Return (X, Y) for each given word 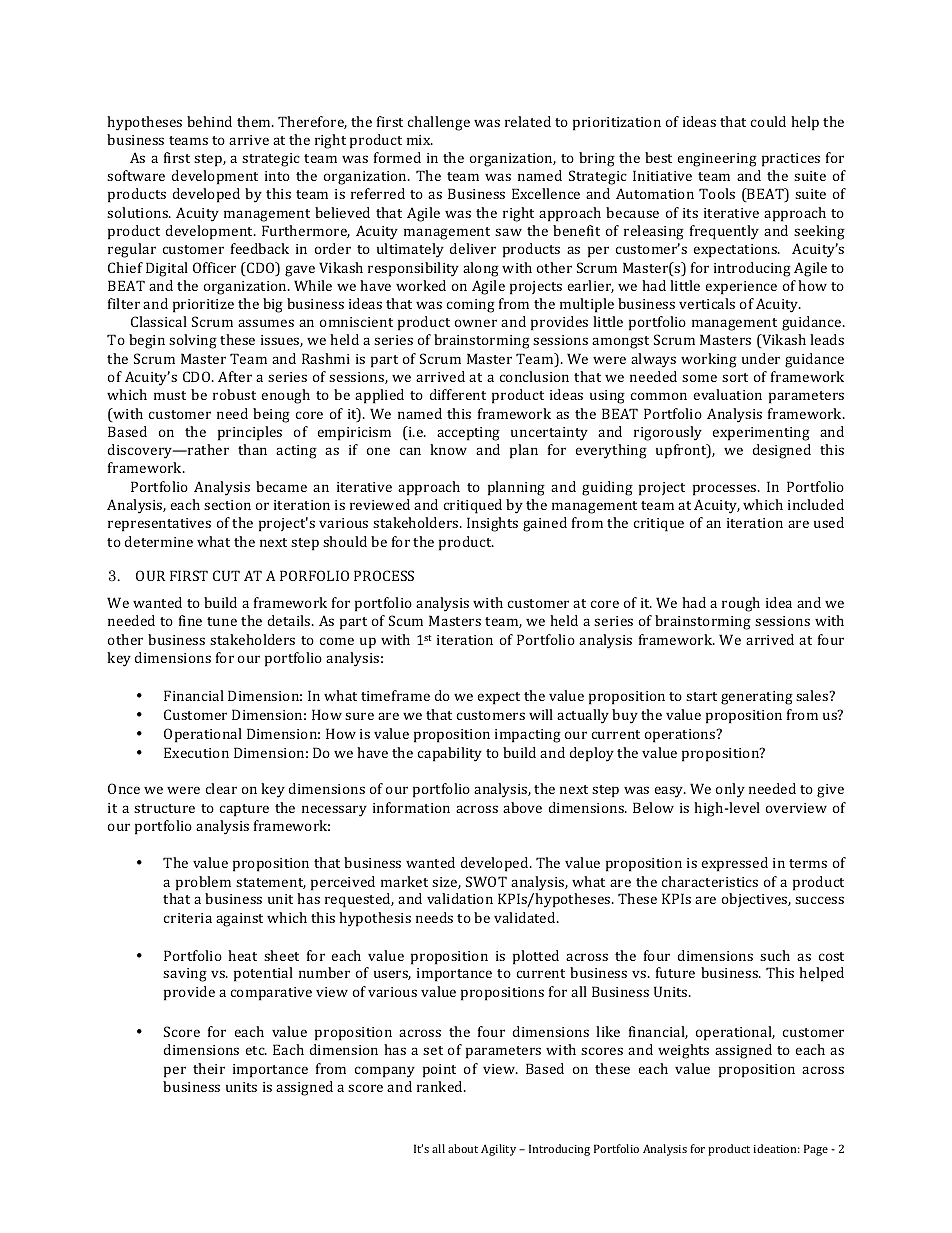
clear (221, 788)
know (448, 449)
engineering (717, 160)
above (522, 807)
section (227, 505)
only (730, 790)
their (209, 1068)
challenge (439, 123)
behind (209, 121)
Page (816, 1150)
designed (781, 451)
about (463, 1148)
